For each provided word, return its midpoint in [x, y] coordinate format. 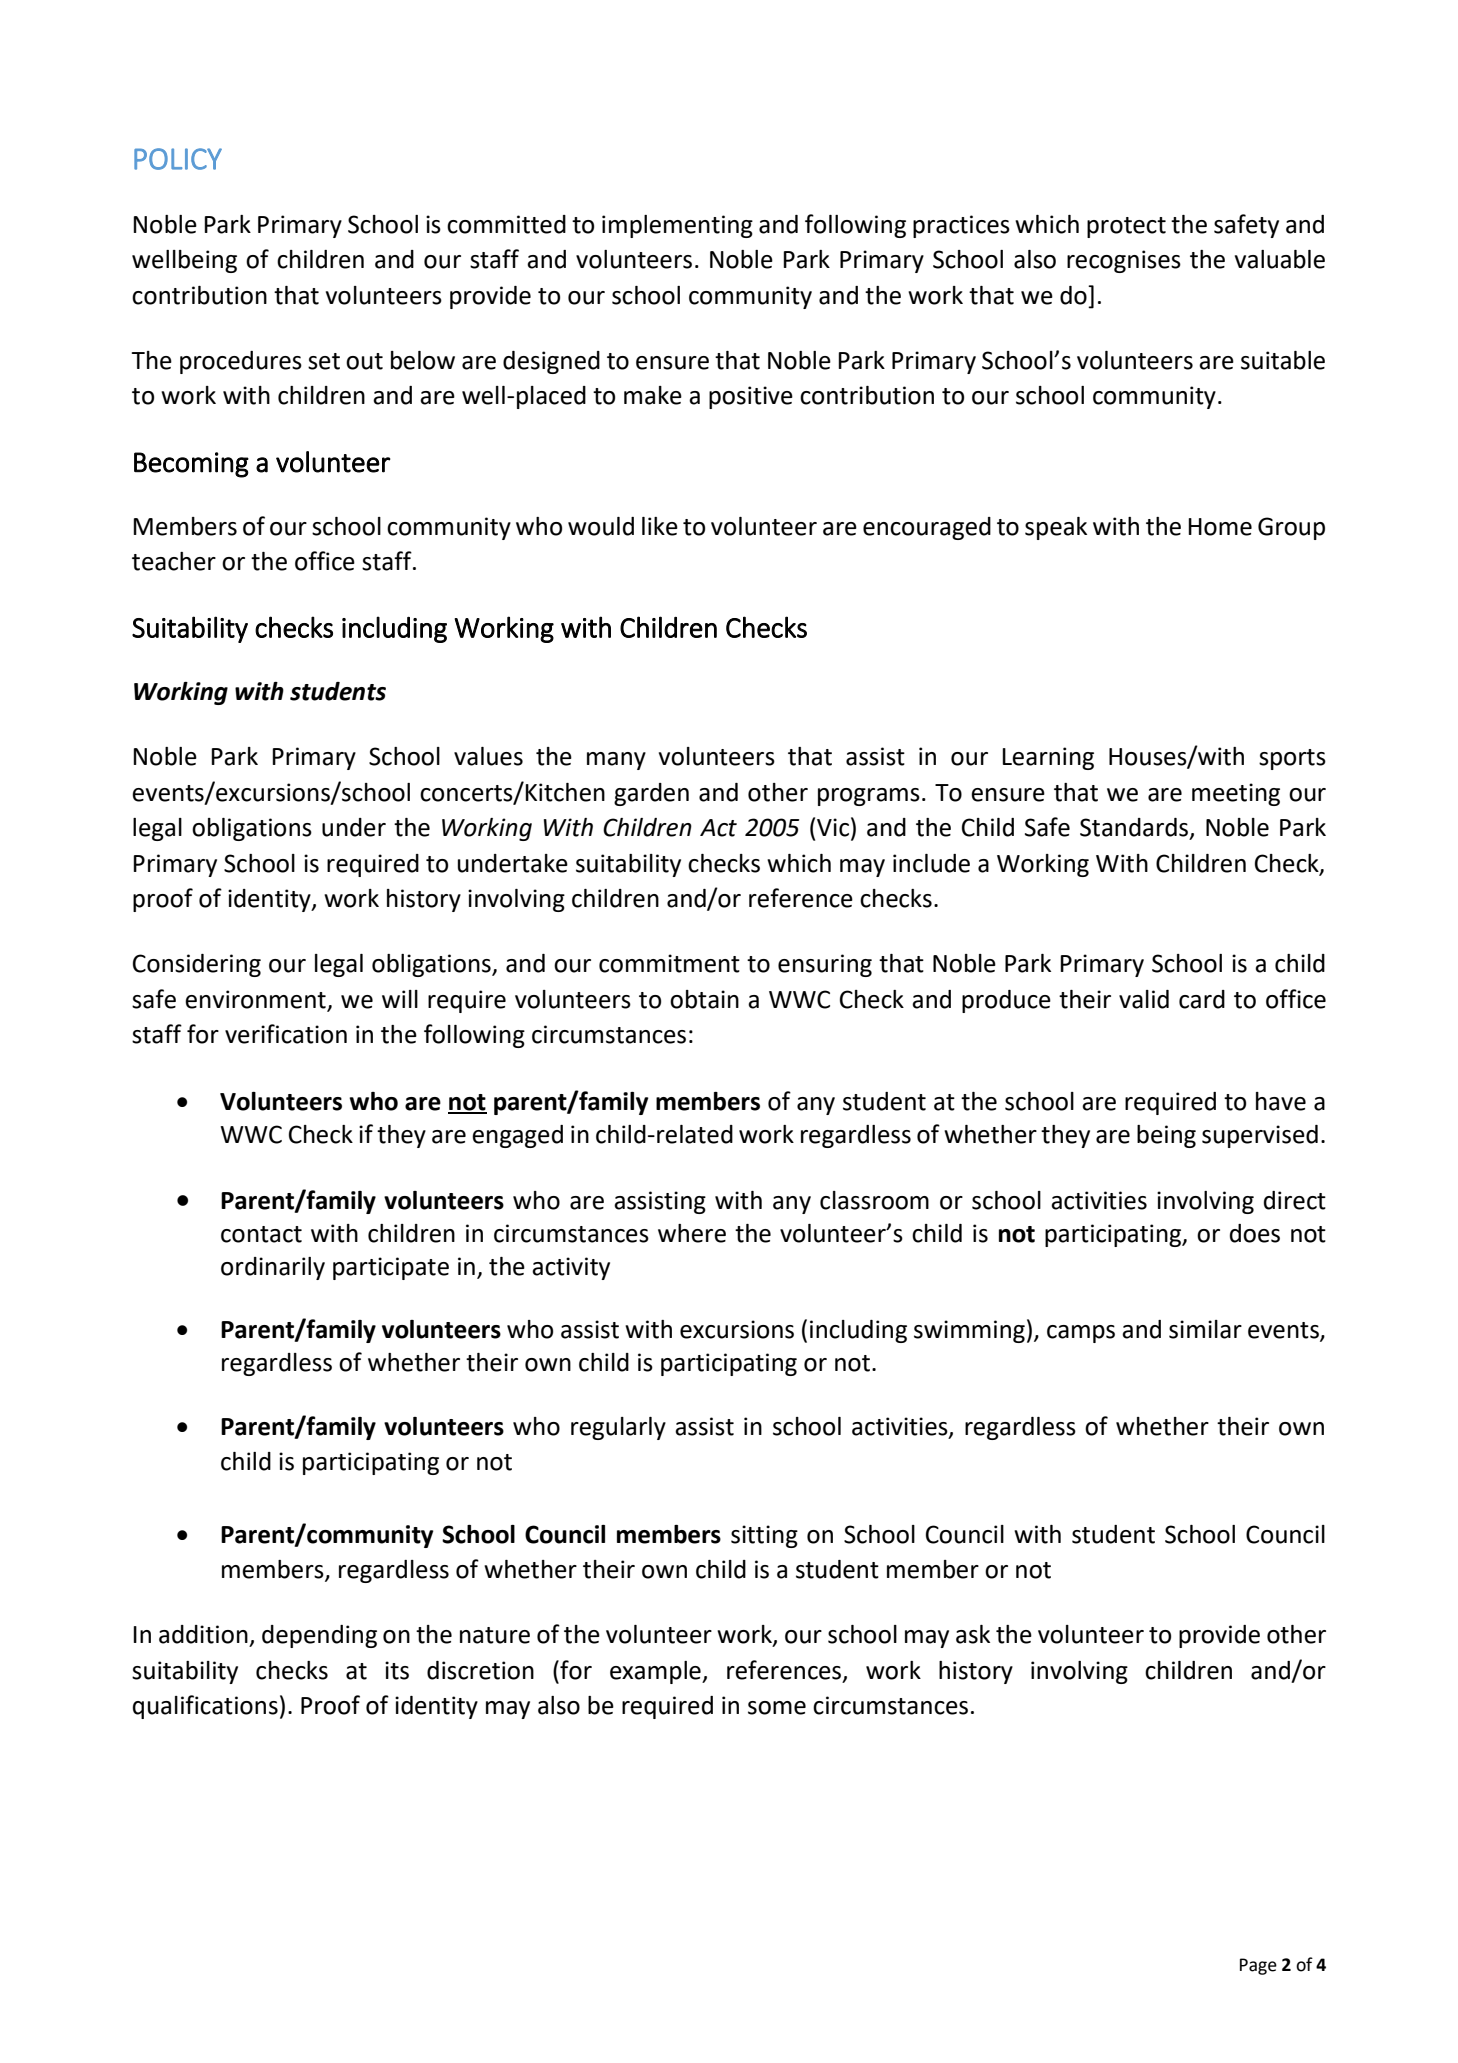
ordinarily [273, 1268]
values [488, 756]
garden [651, 794]
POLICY [178, 159]
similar [1205, 1329]
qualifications [205, 1707]
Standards [1135, 828]
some [777, 1708]
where [692, 1233]
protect [1126, 227]
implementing [677, 226]
